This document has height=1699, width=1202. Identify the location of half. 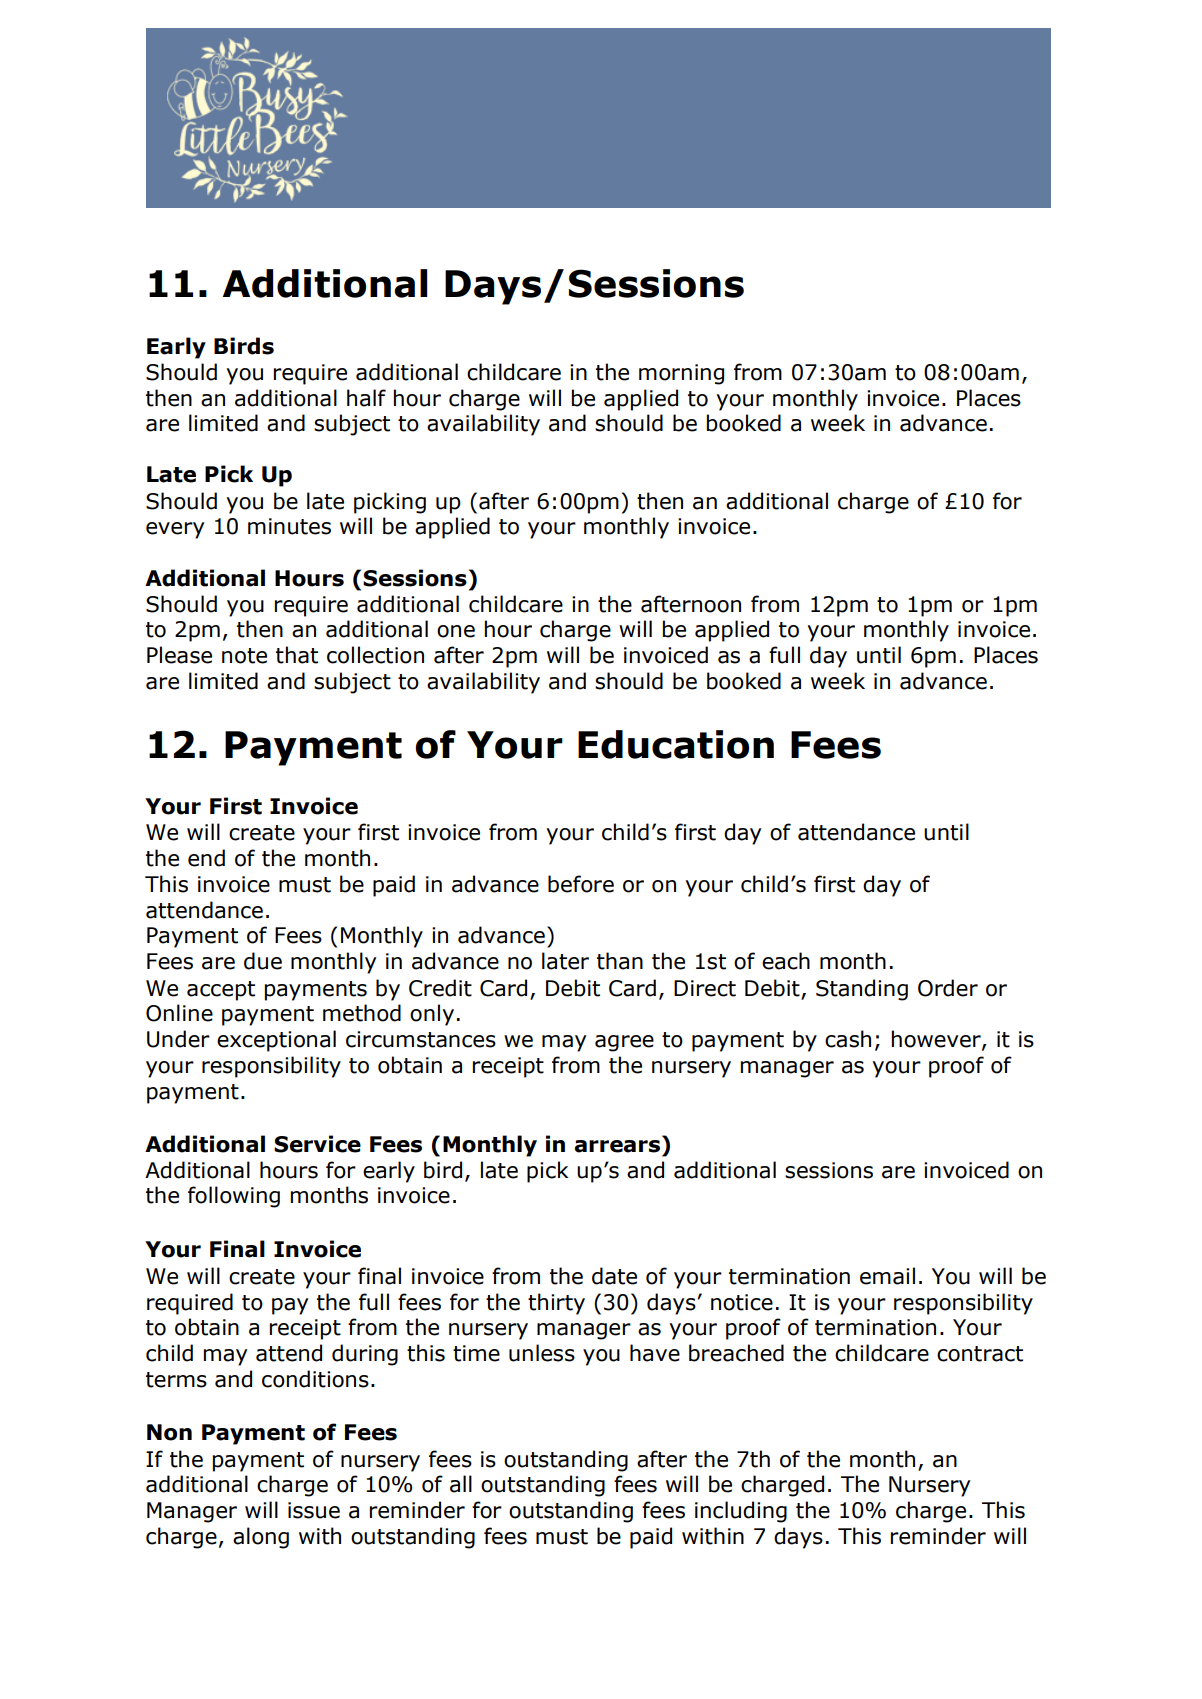
(366, 398).
